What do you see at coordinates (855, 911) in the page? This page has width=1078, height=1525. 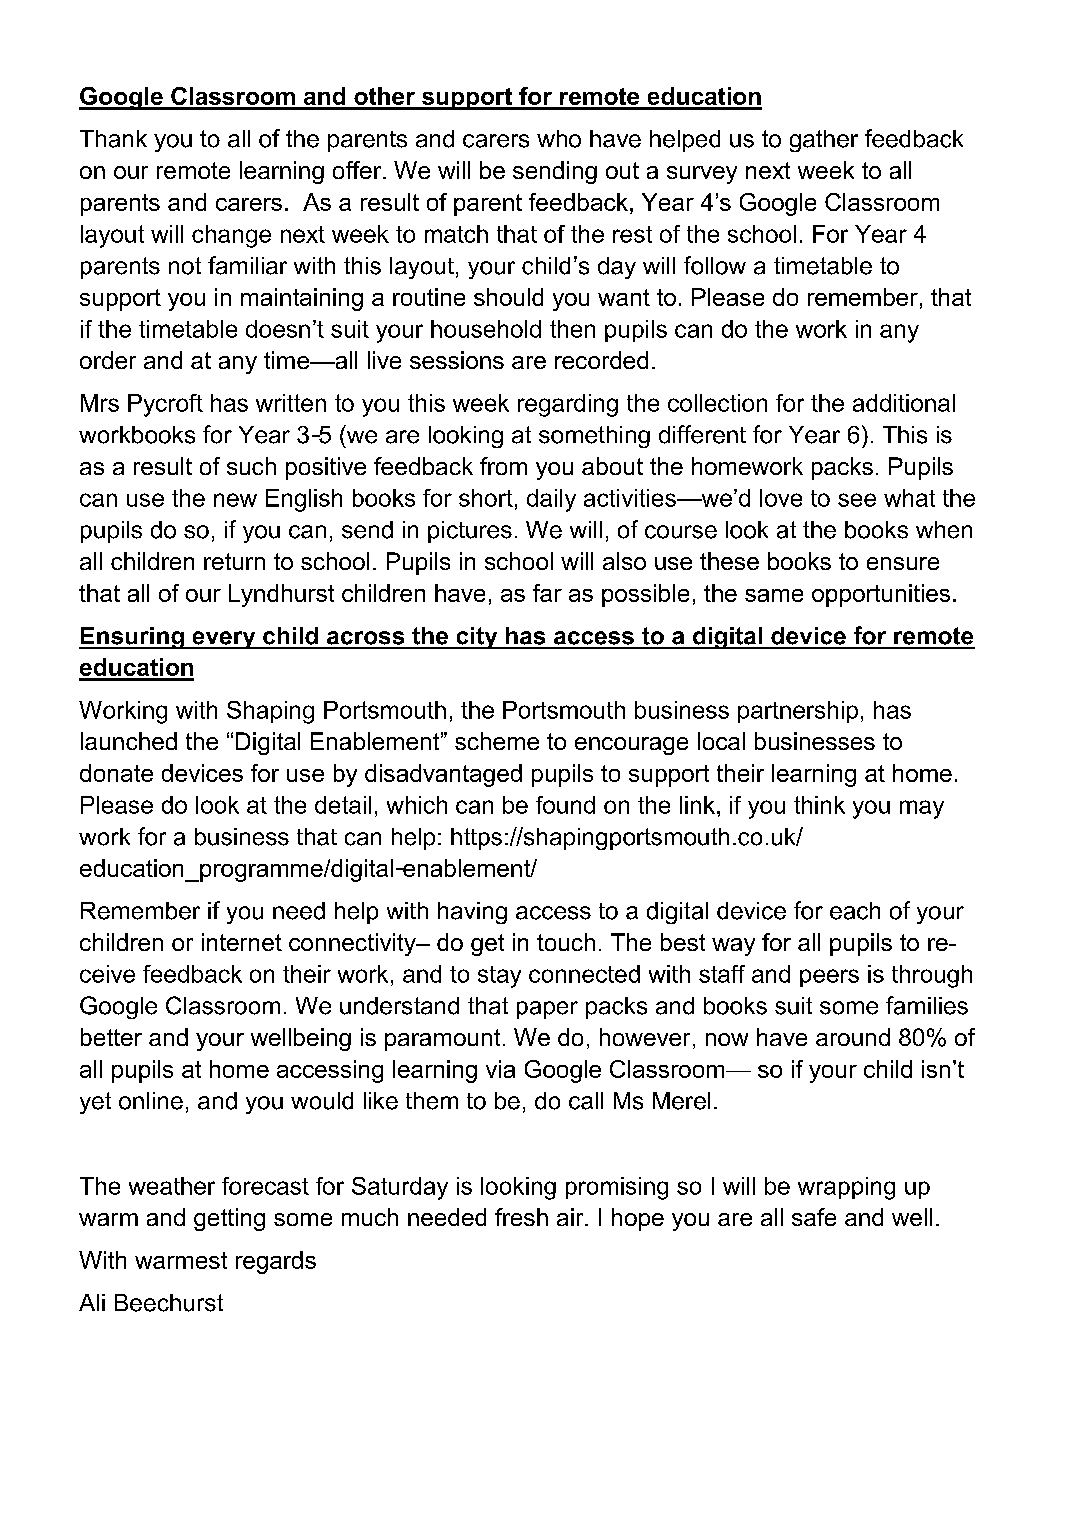 I see `each` at bounding box center [855, 911].
